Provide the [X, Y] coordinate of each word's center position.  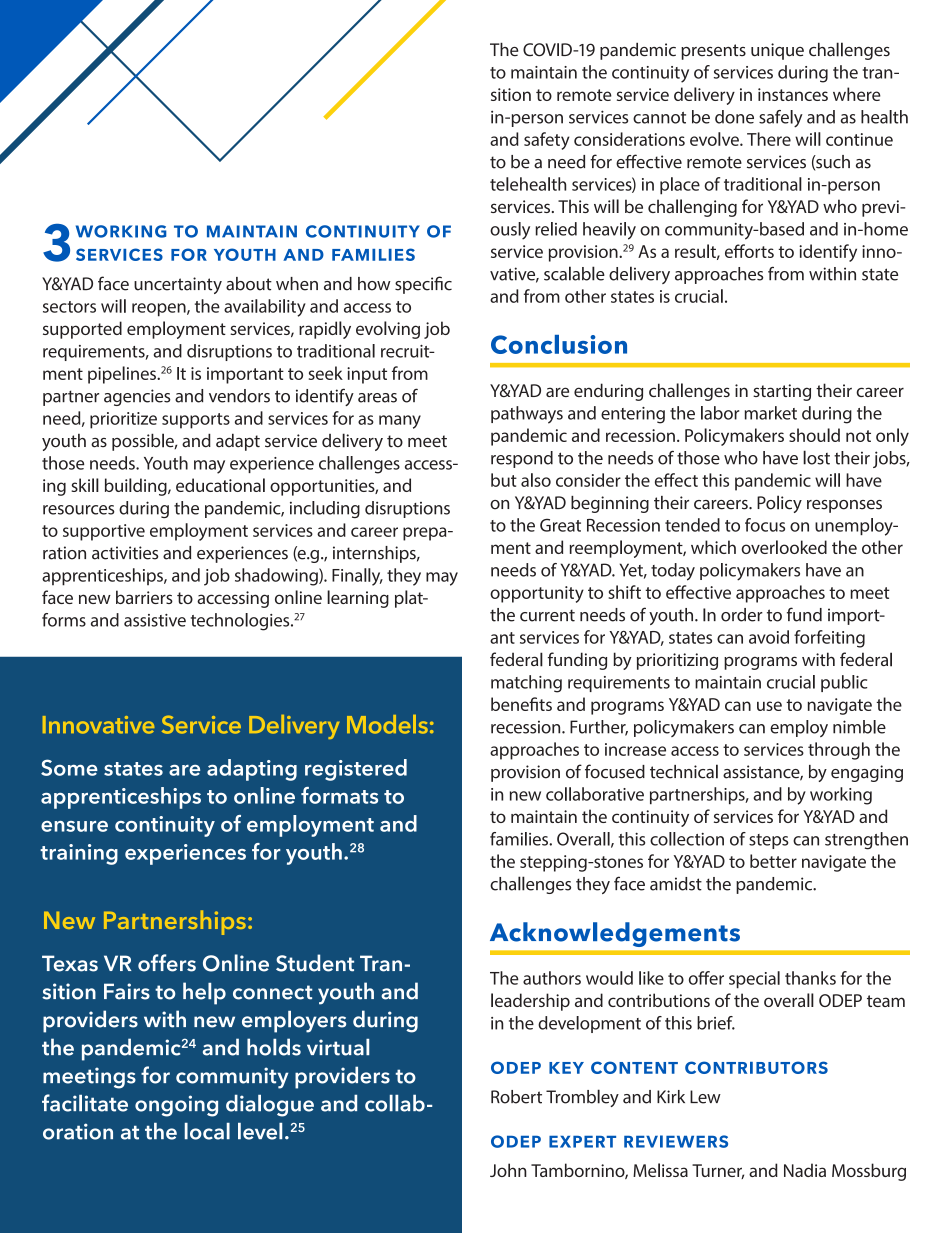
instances [793, 94]
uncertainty [178, 285]
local [207, 1131]
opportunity [537, 594]
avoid [769, 637]
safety [547, 141]
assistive [155, 620]
